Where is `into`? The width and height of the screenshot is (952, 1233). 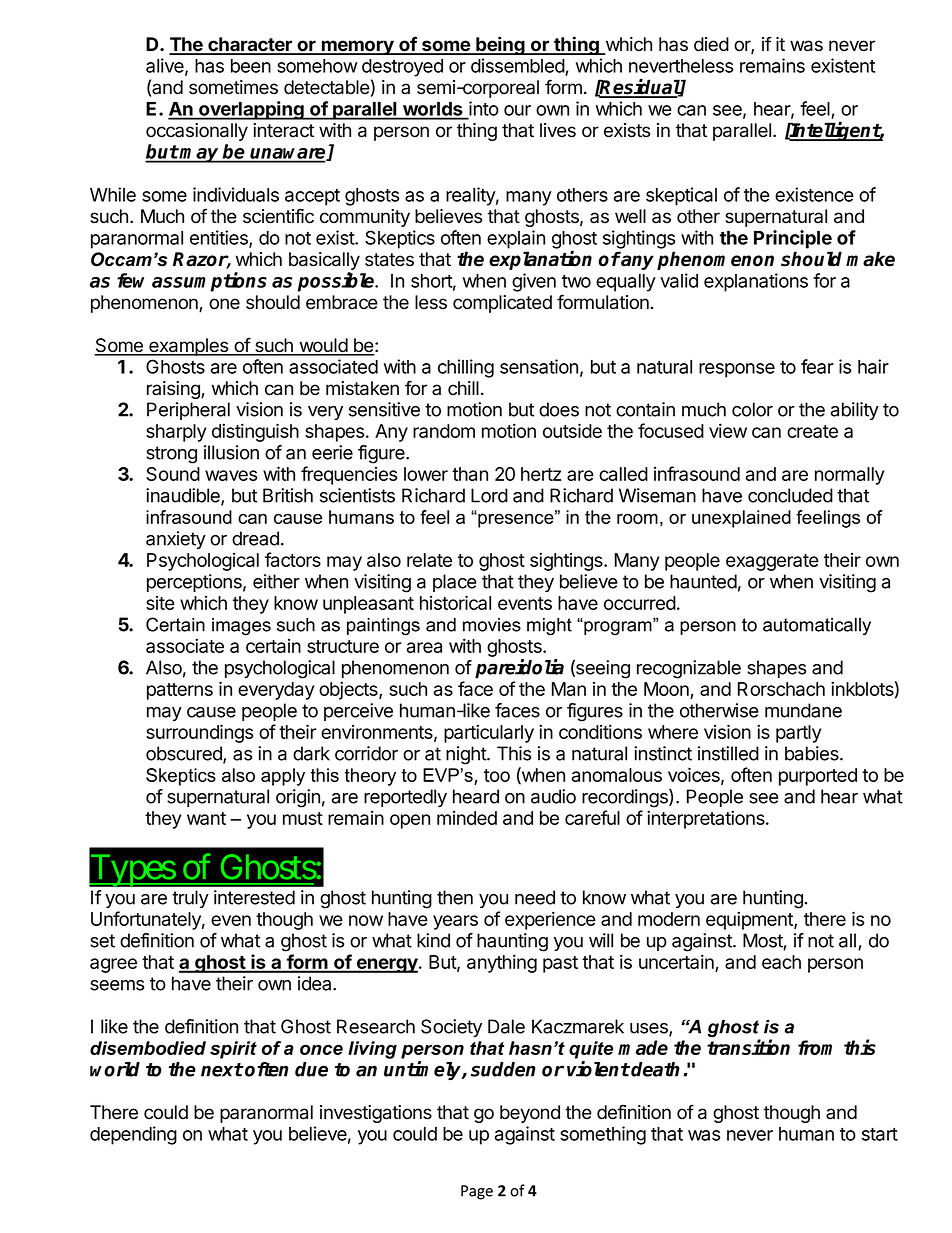 into is located at coordinates (483, 109).
